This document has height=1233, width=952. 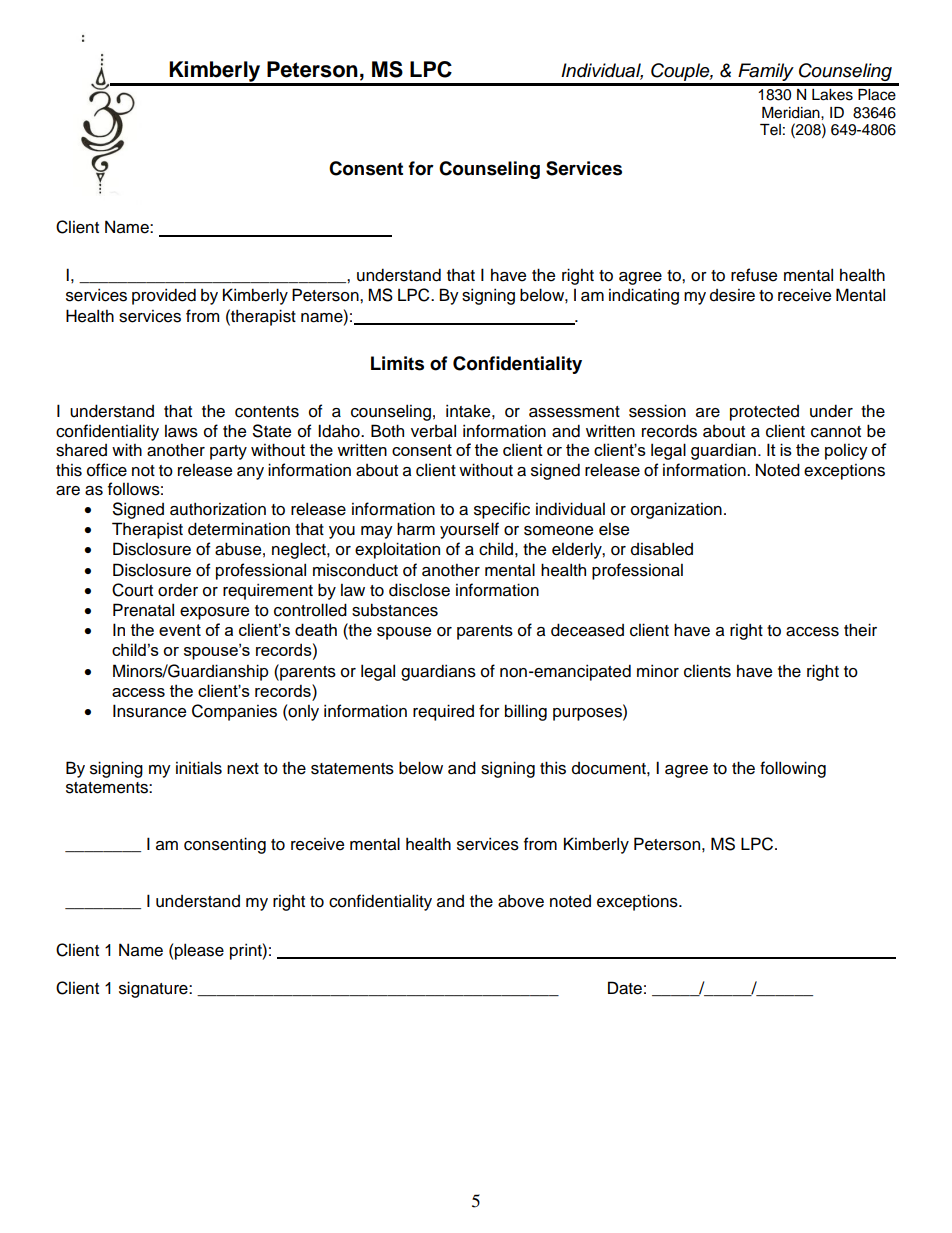 What do you see at coordinates (521, 901) in the document?
I see `above` at bounding box center [521, 901].
